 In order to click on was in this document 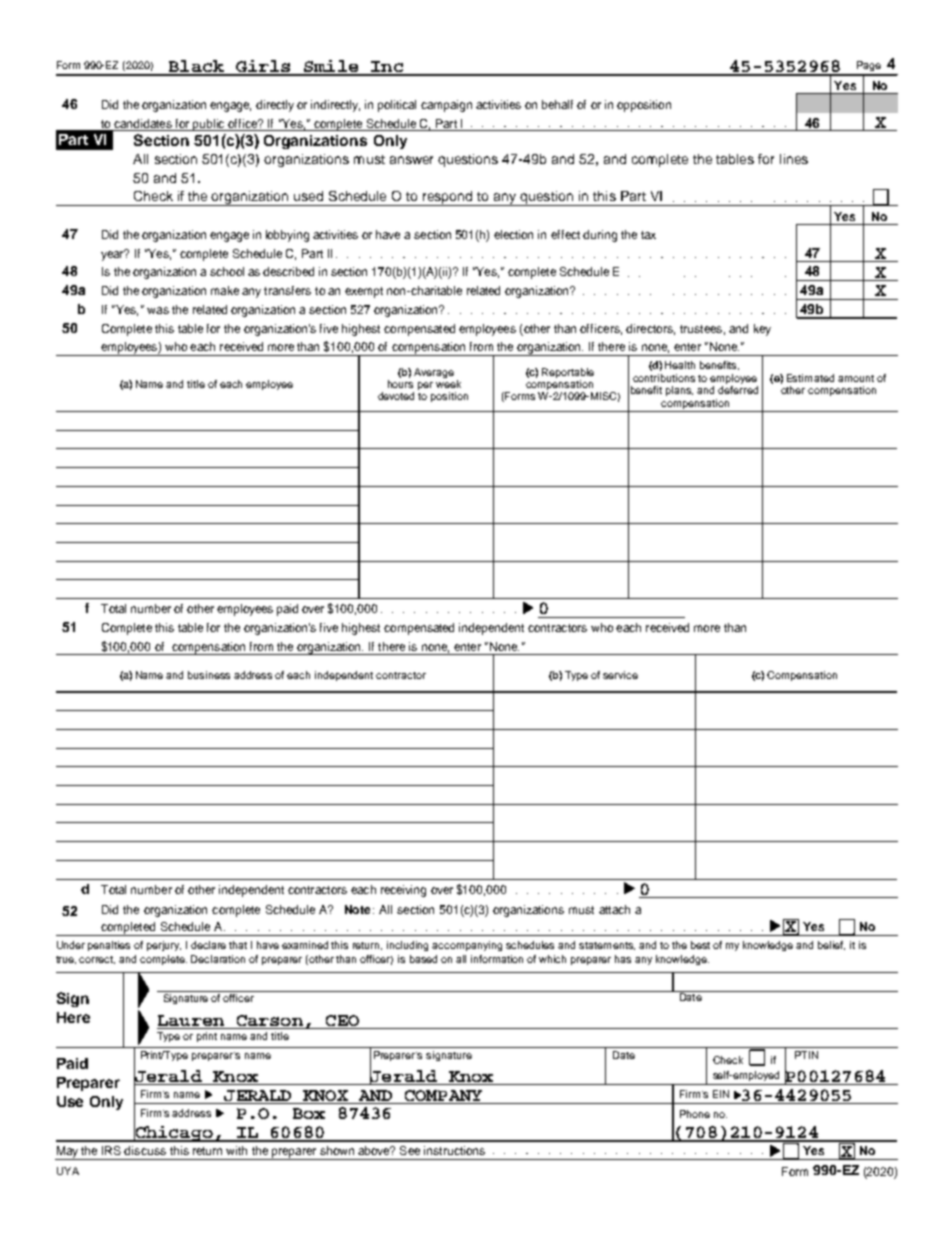, I will do `click(158, 310)`.
